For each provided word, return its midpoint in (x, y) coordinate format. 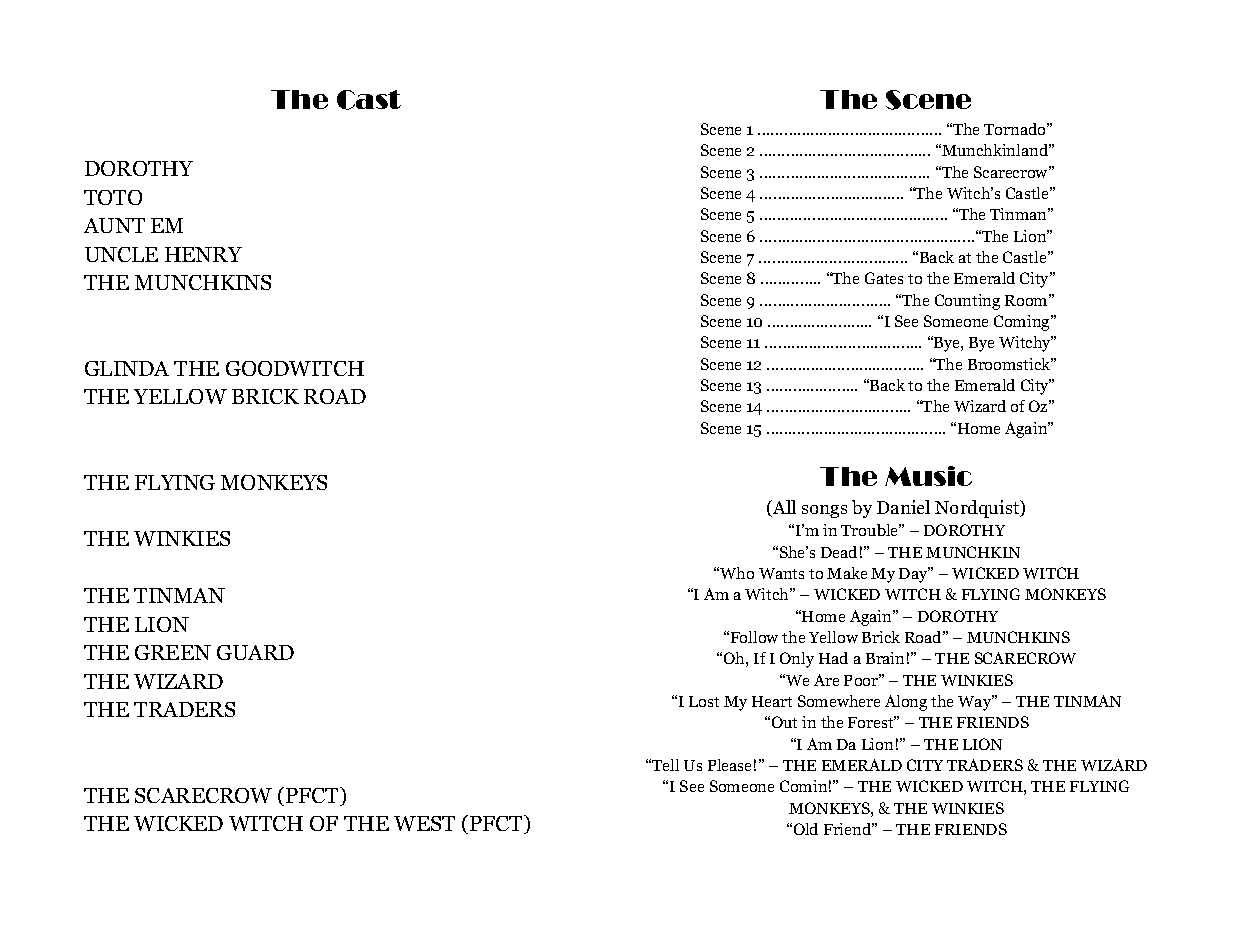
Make (847, 573)
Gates (884, 278)
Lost (704, 701)
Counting (967, 302)
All (783, 508)
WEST (424, 823)
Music (928, 476)
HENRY (203, 254)
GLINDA (127, 368)
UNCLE (121, 254)
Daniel (903, 507)
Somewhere (839, 701)
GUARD (255, 652)
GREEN (173, 652)
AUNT (114, 225)
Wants (781, 573)
